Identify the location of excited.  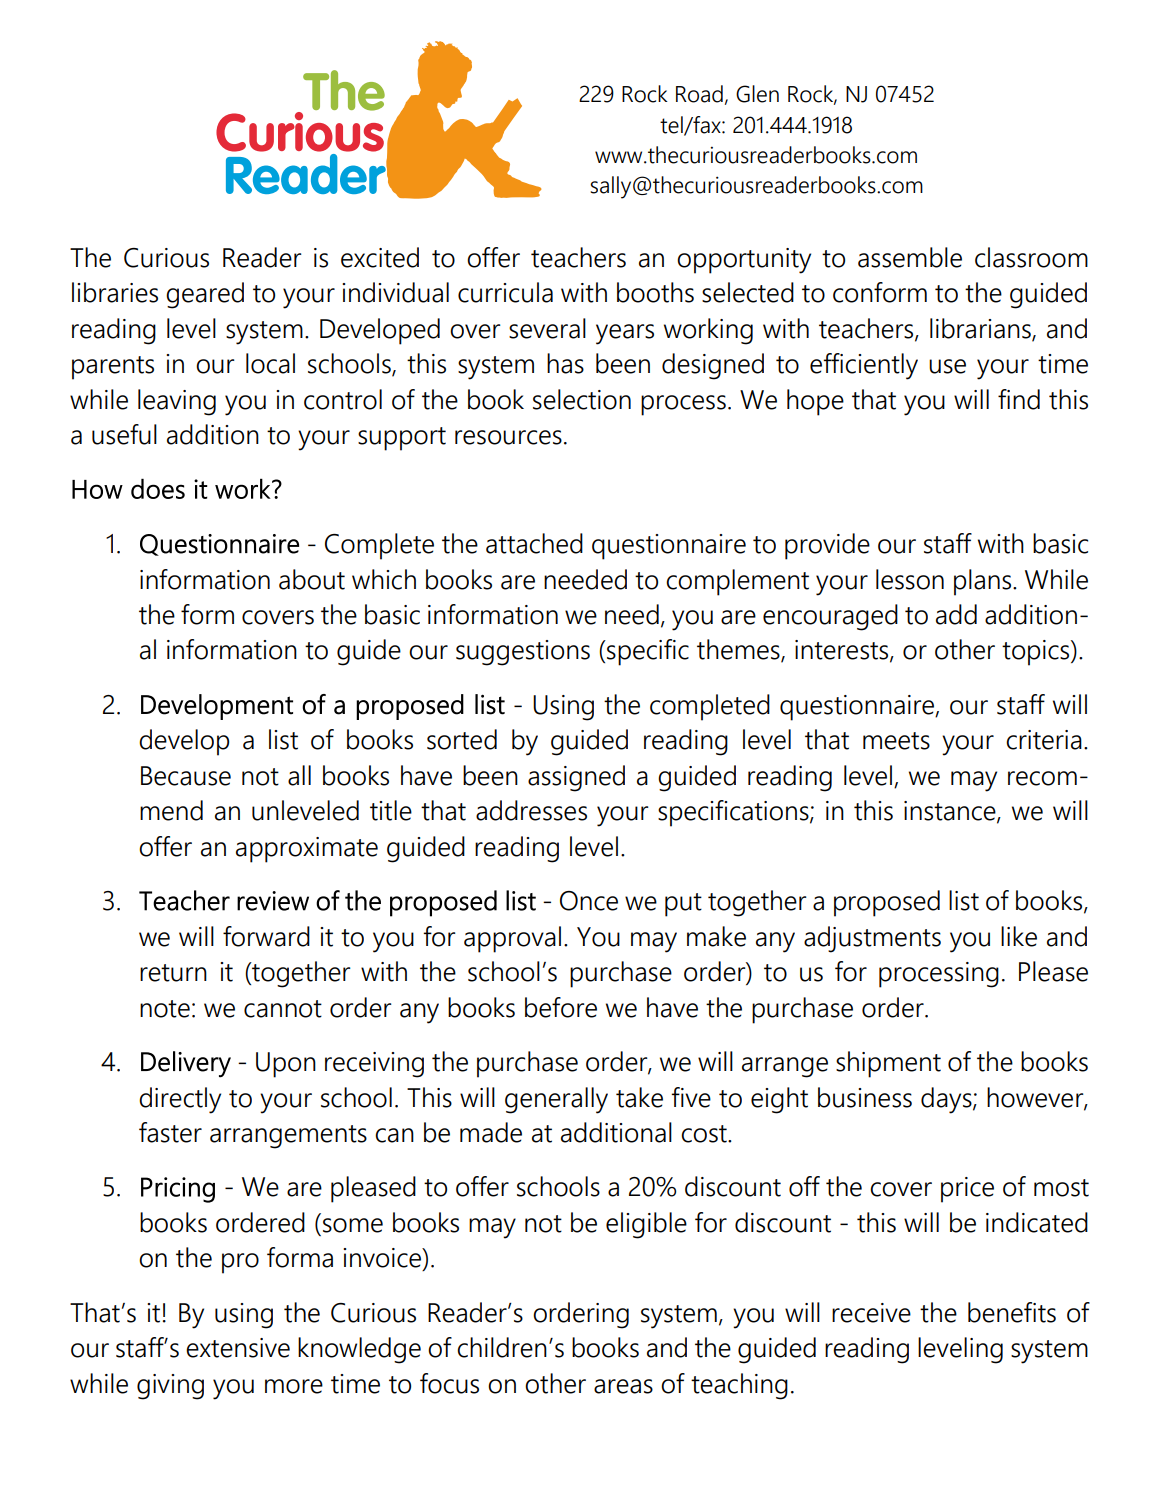
(380, 257).
